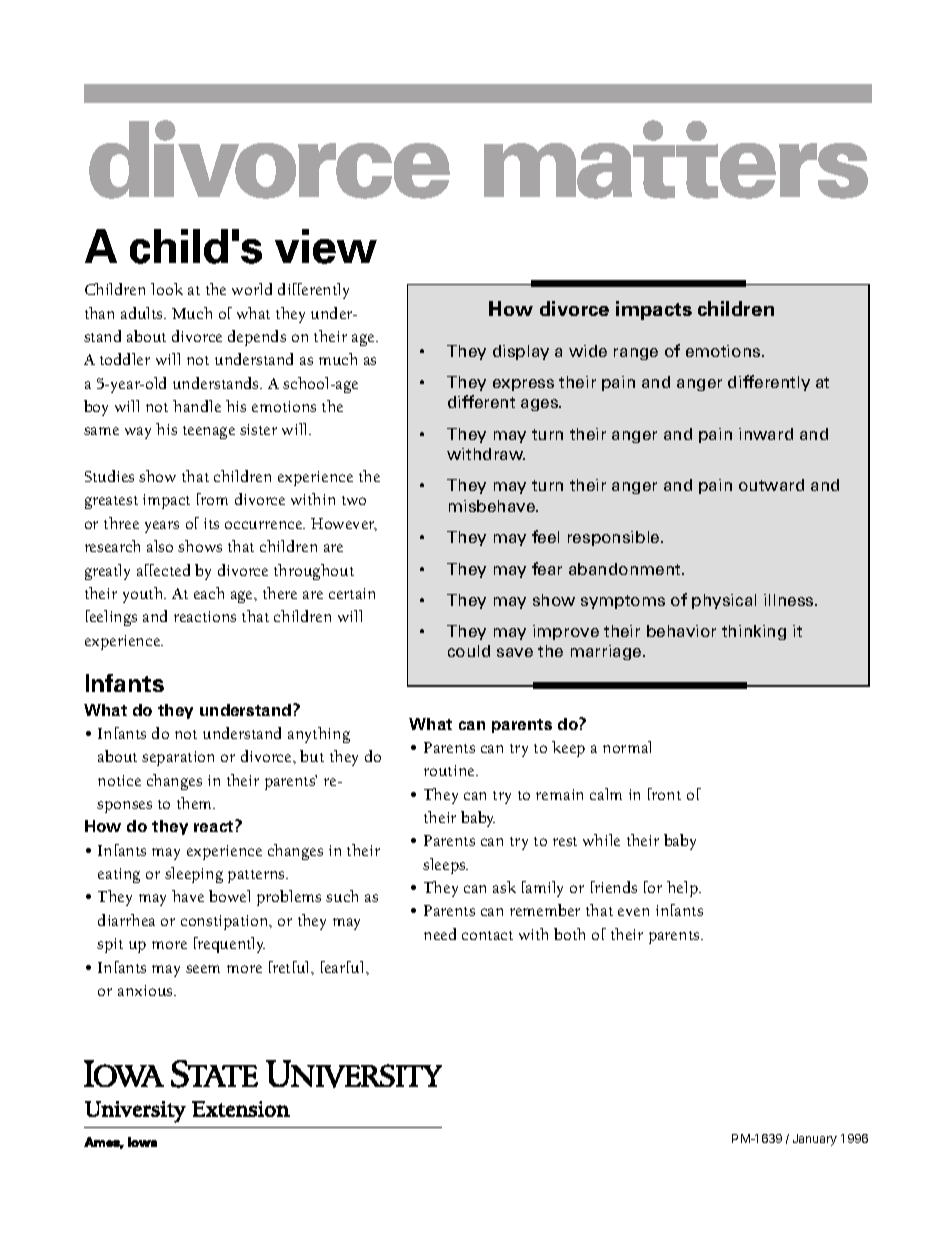 Image resolution: width=952 pixels, height=1233 pixels. I want to click on routine, so click(450, 770).
